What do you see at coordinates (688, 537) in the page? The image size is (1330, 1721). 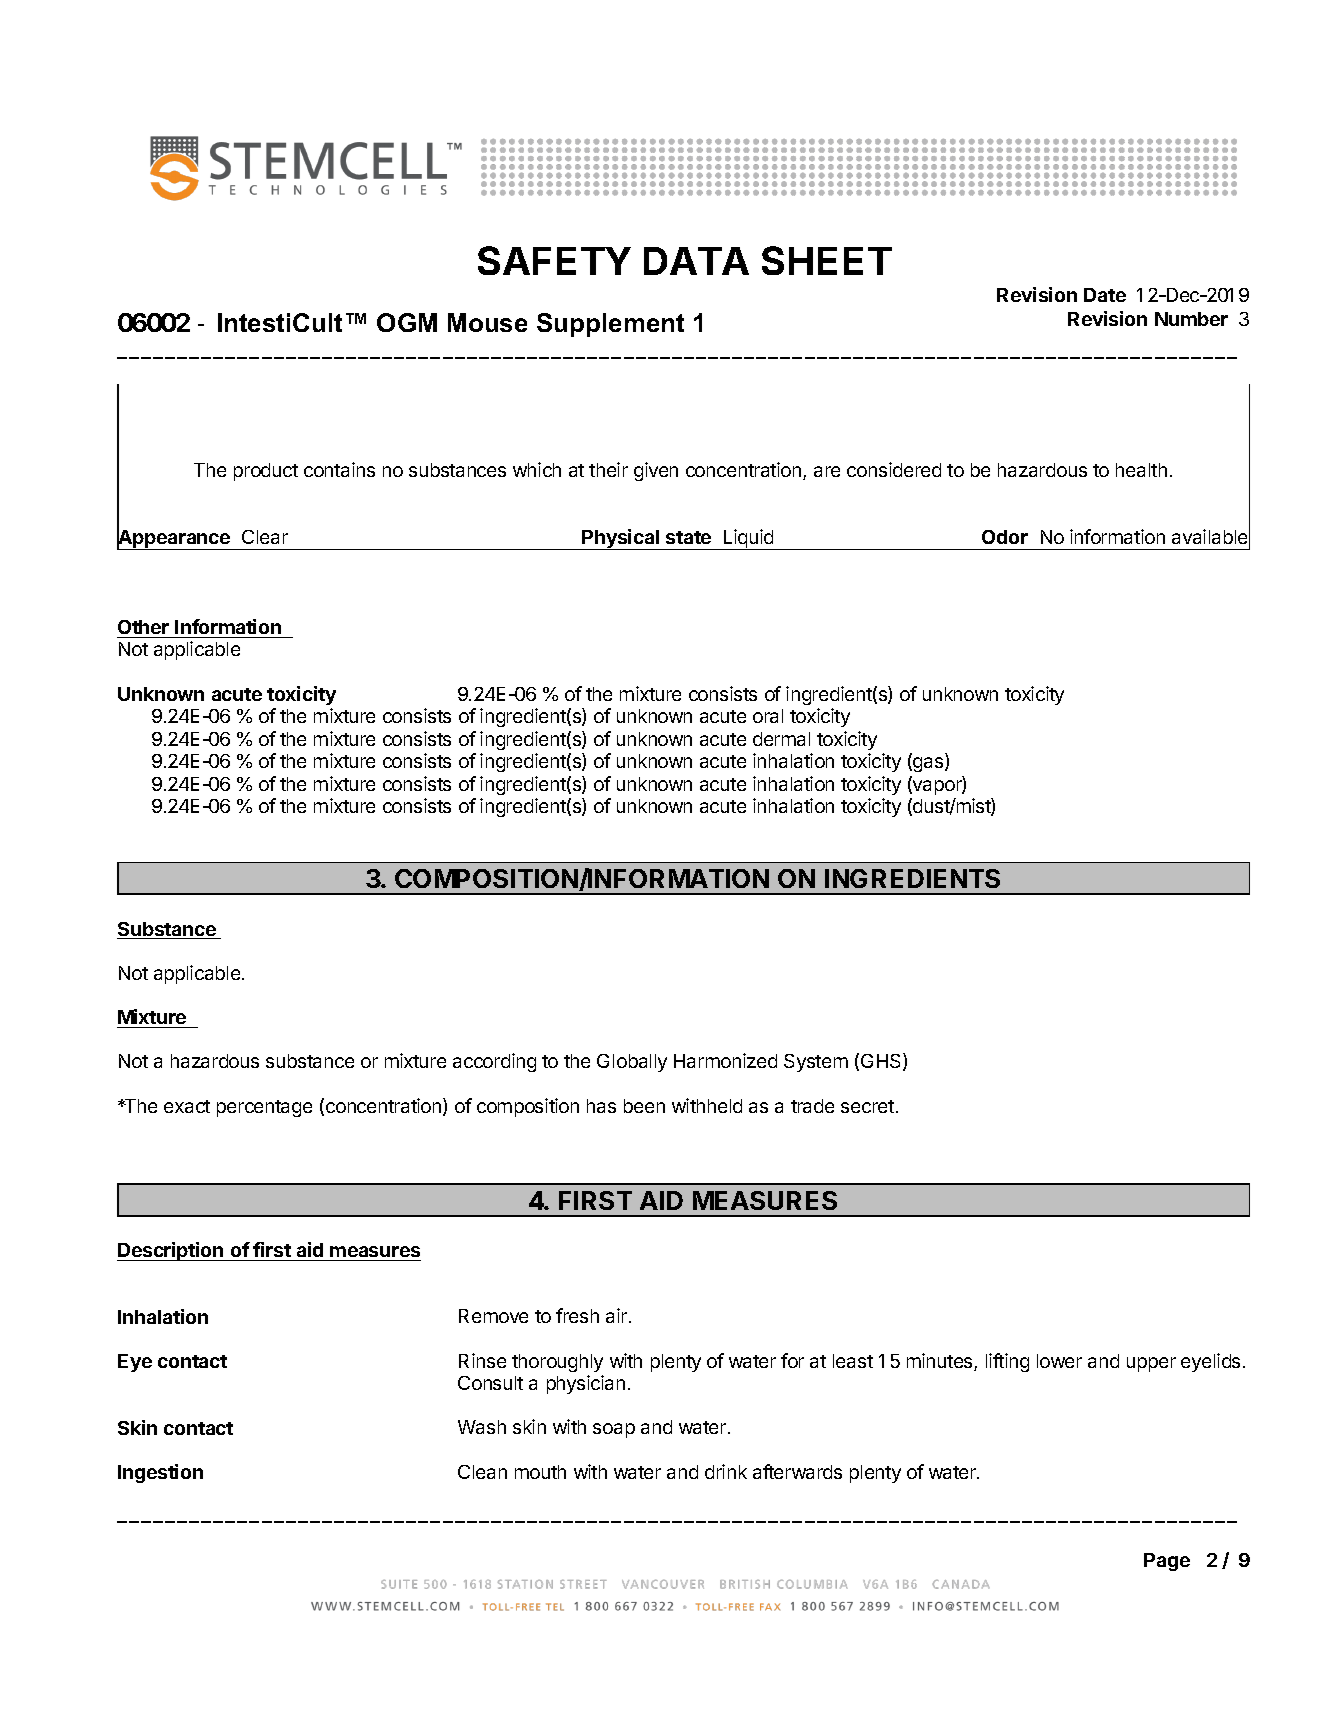 I see `state` at bounding box center [688, 537].
